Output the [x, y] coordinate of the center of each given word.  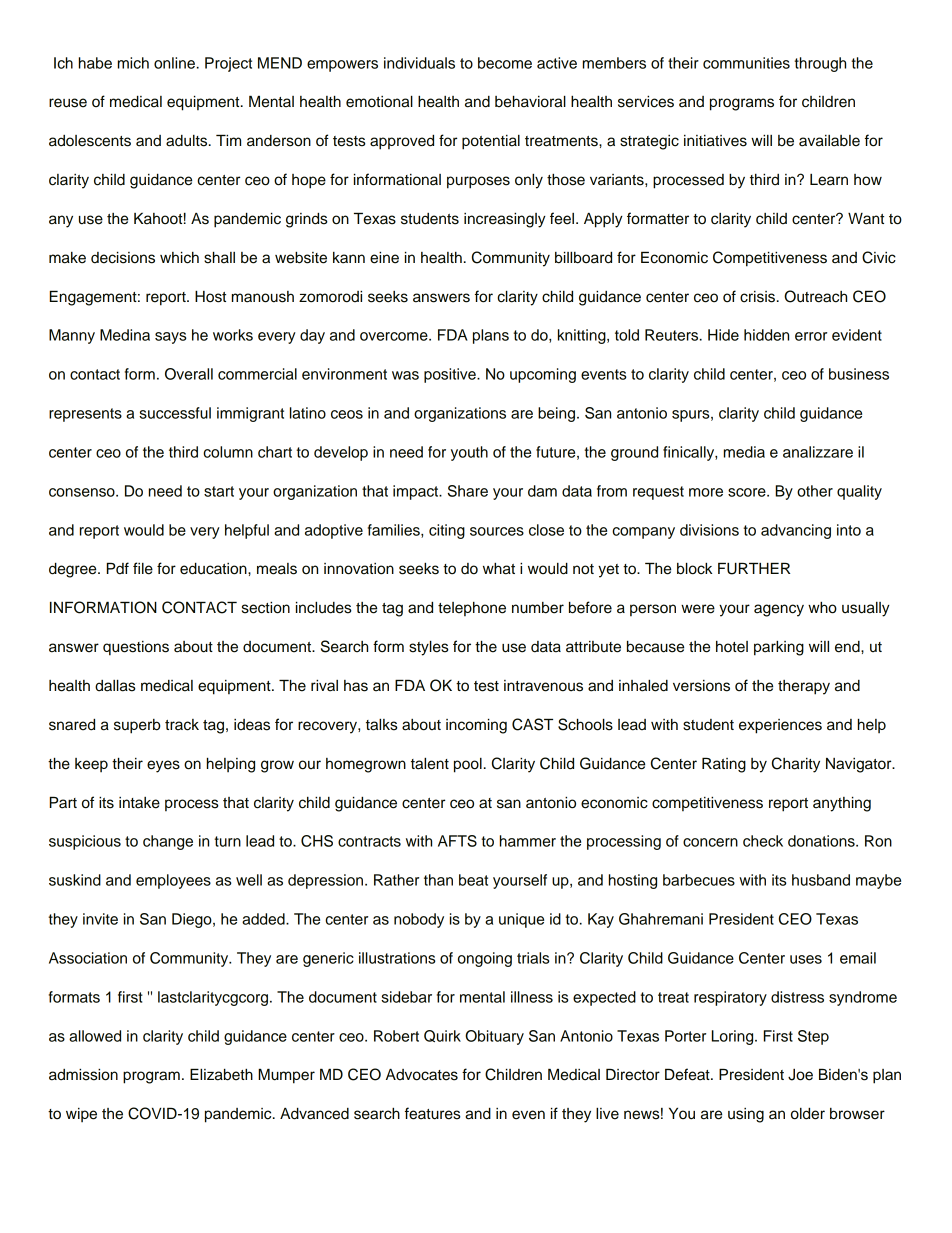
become [505, 63]
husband [821, 880]
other [815, 491]
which [179, 258]
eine [384, 258]
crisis [757, 297]
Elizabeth [221, 1074]
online [174, 63]
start [219, 491]
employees [173, 881]
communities [746, 63]
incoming [476, 726]
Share [468, 491]
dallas [115, 686]
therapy [804, 687]
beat [473, 880]
